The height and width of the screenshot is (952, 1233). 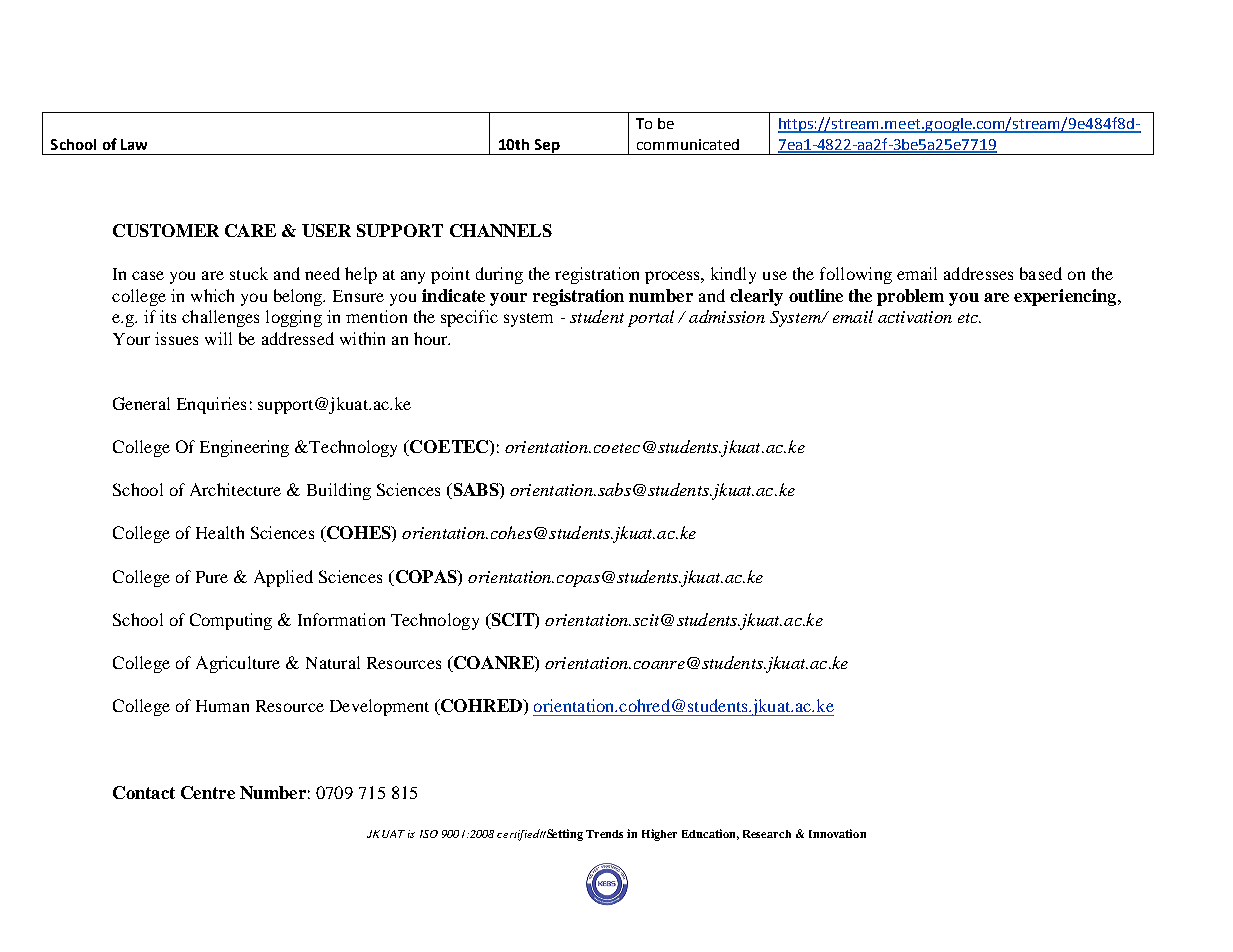 I want to click on communicated, so click(x=688, y=144).
